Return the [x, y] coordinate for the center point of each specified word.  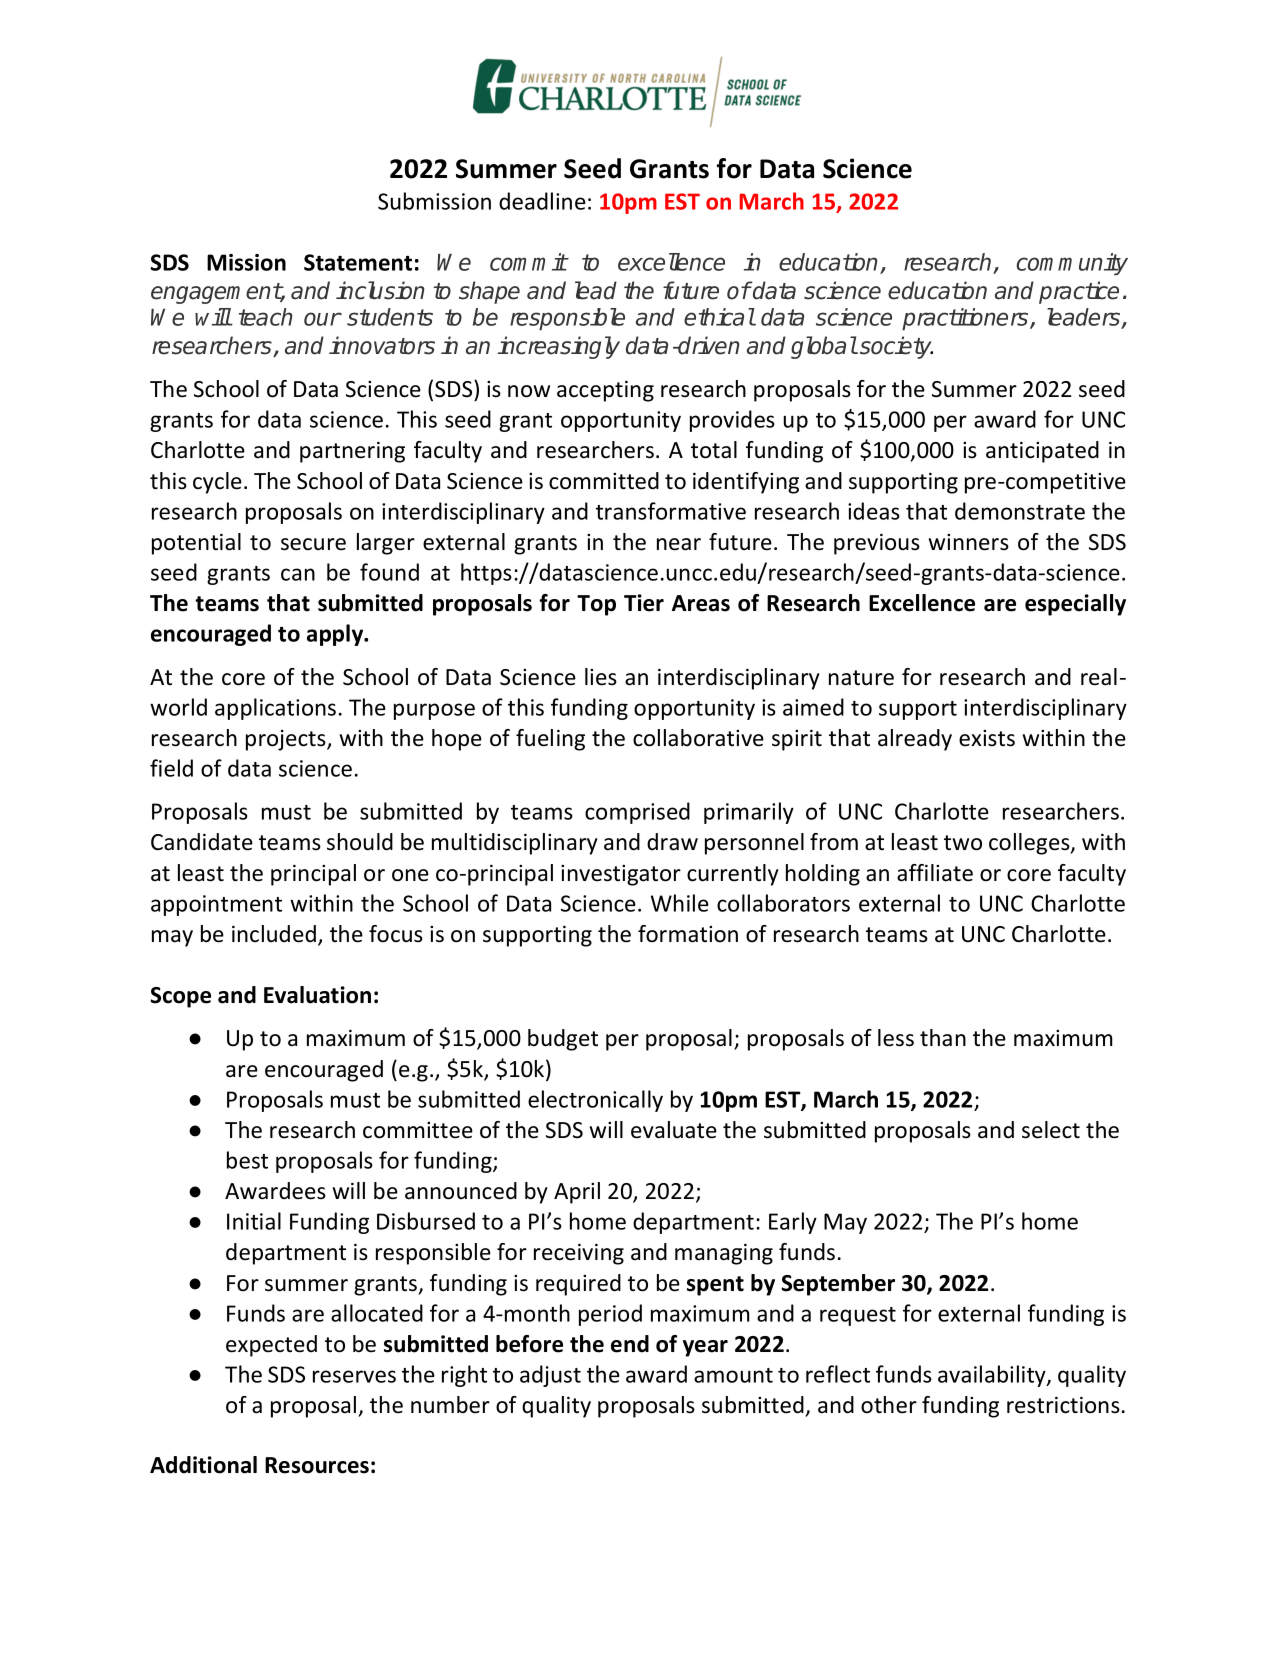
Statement [358, 262]
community [1072, 264]
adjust [550, 1376]
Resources [317, 1465]
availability [993, 1376]
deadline [542, 201]
